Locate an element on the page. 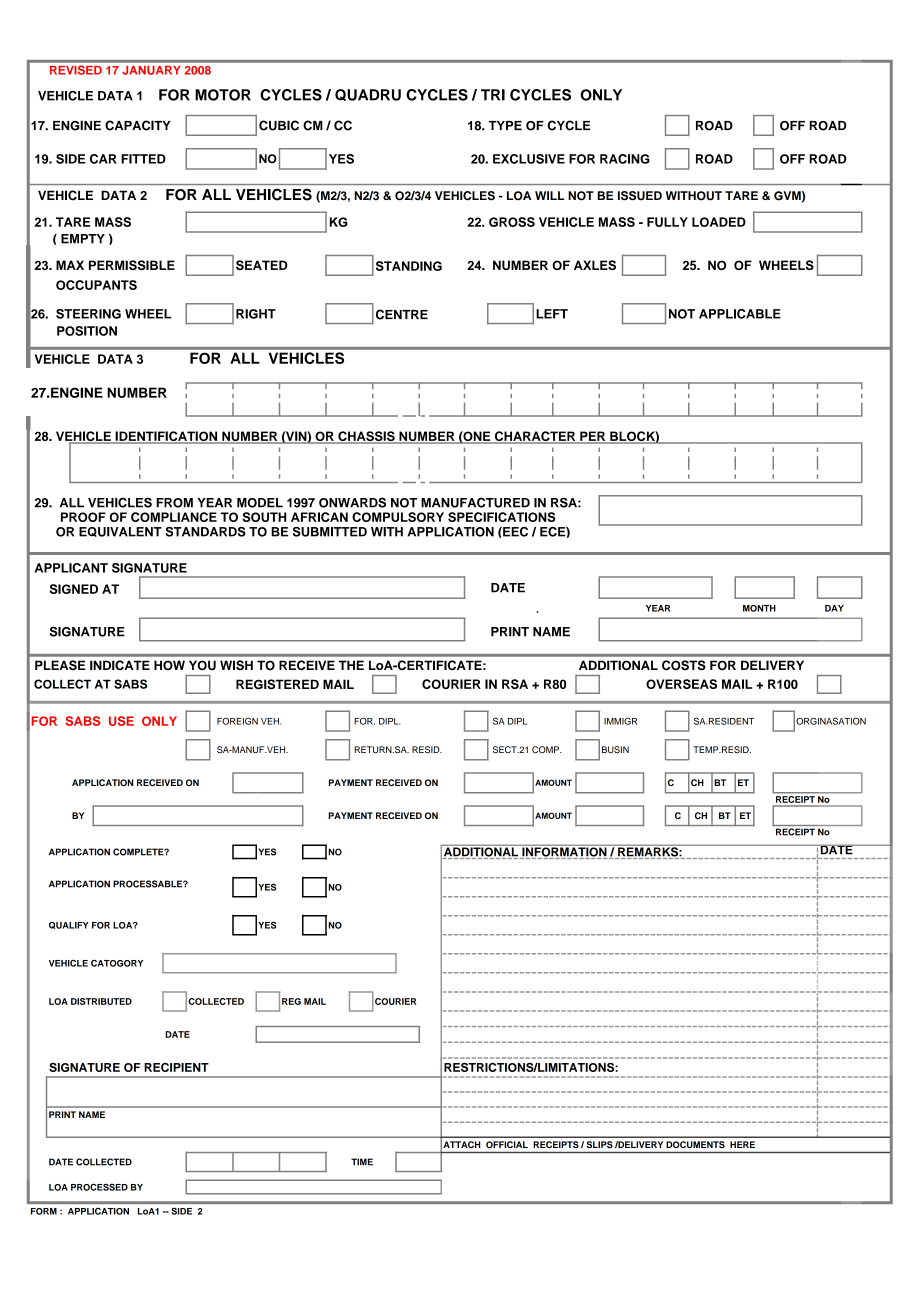 This image has height=1308, width=924. RACING is located at coordinates (625, 159).
